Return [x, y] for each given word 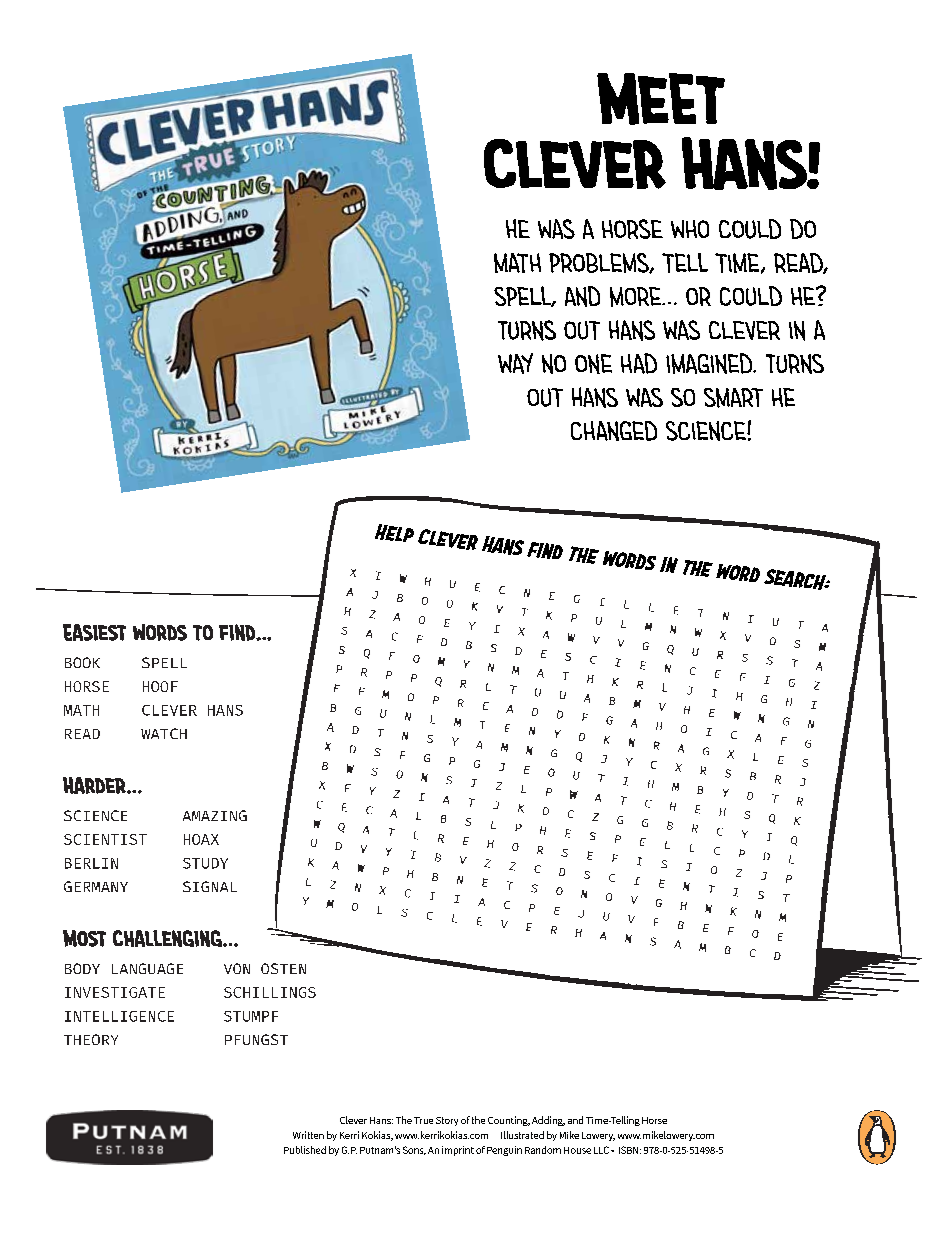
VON [237, 968]
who [690, 229]
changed [614, 431]
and [582, 296]
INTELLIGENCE [119, 1016]
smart [733, 398]
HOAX [201, 839]
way [515, 363]
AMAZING [215, 815]
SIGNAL [210, 886]
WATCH [164, 733]
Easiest [94, 632]
